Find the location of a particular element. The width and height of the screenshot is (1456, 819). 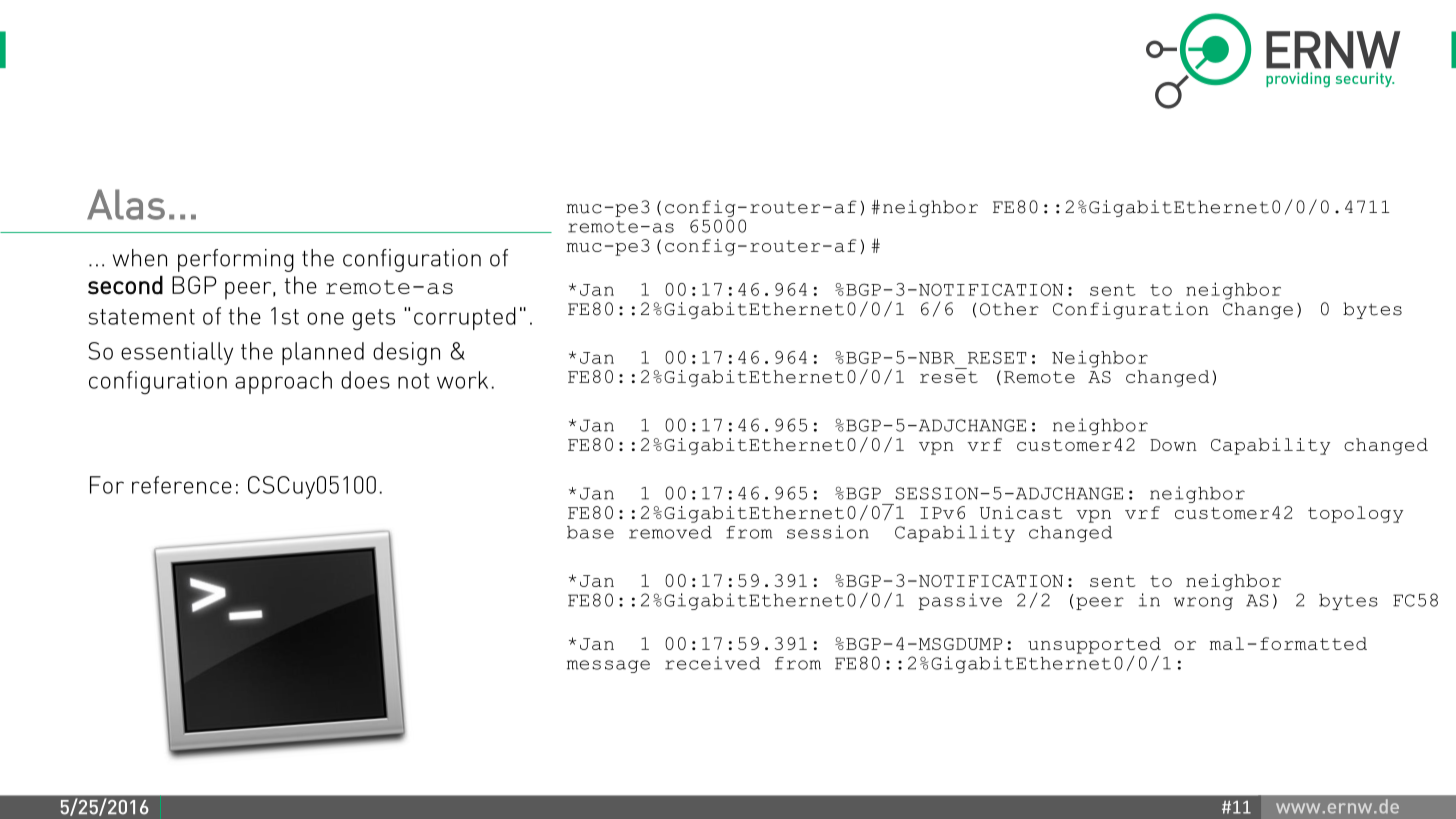

Alas is located at coordinates (126, 204).
